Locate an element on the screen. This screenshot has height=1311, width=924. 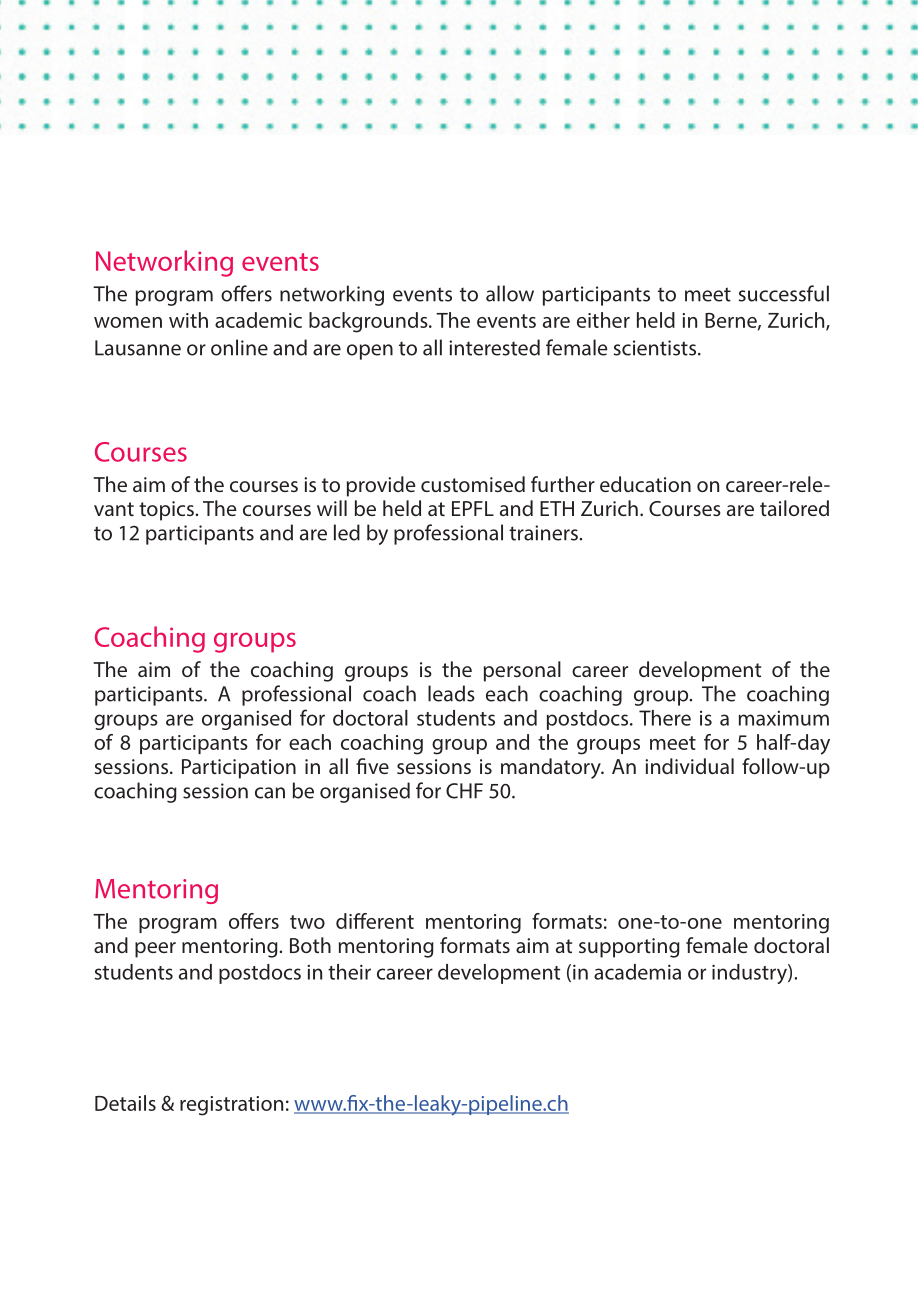
scientists is located at coordinates (654, 348).
